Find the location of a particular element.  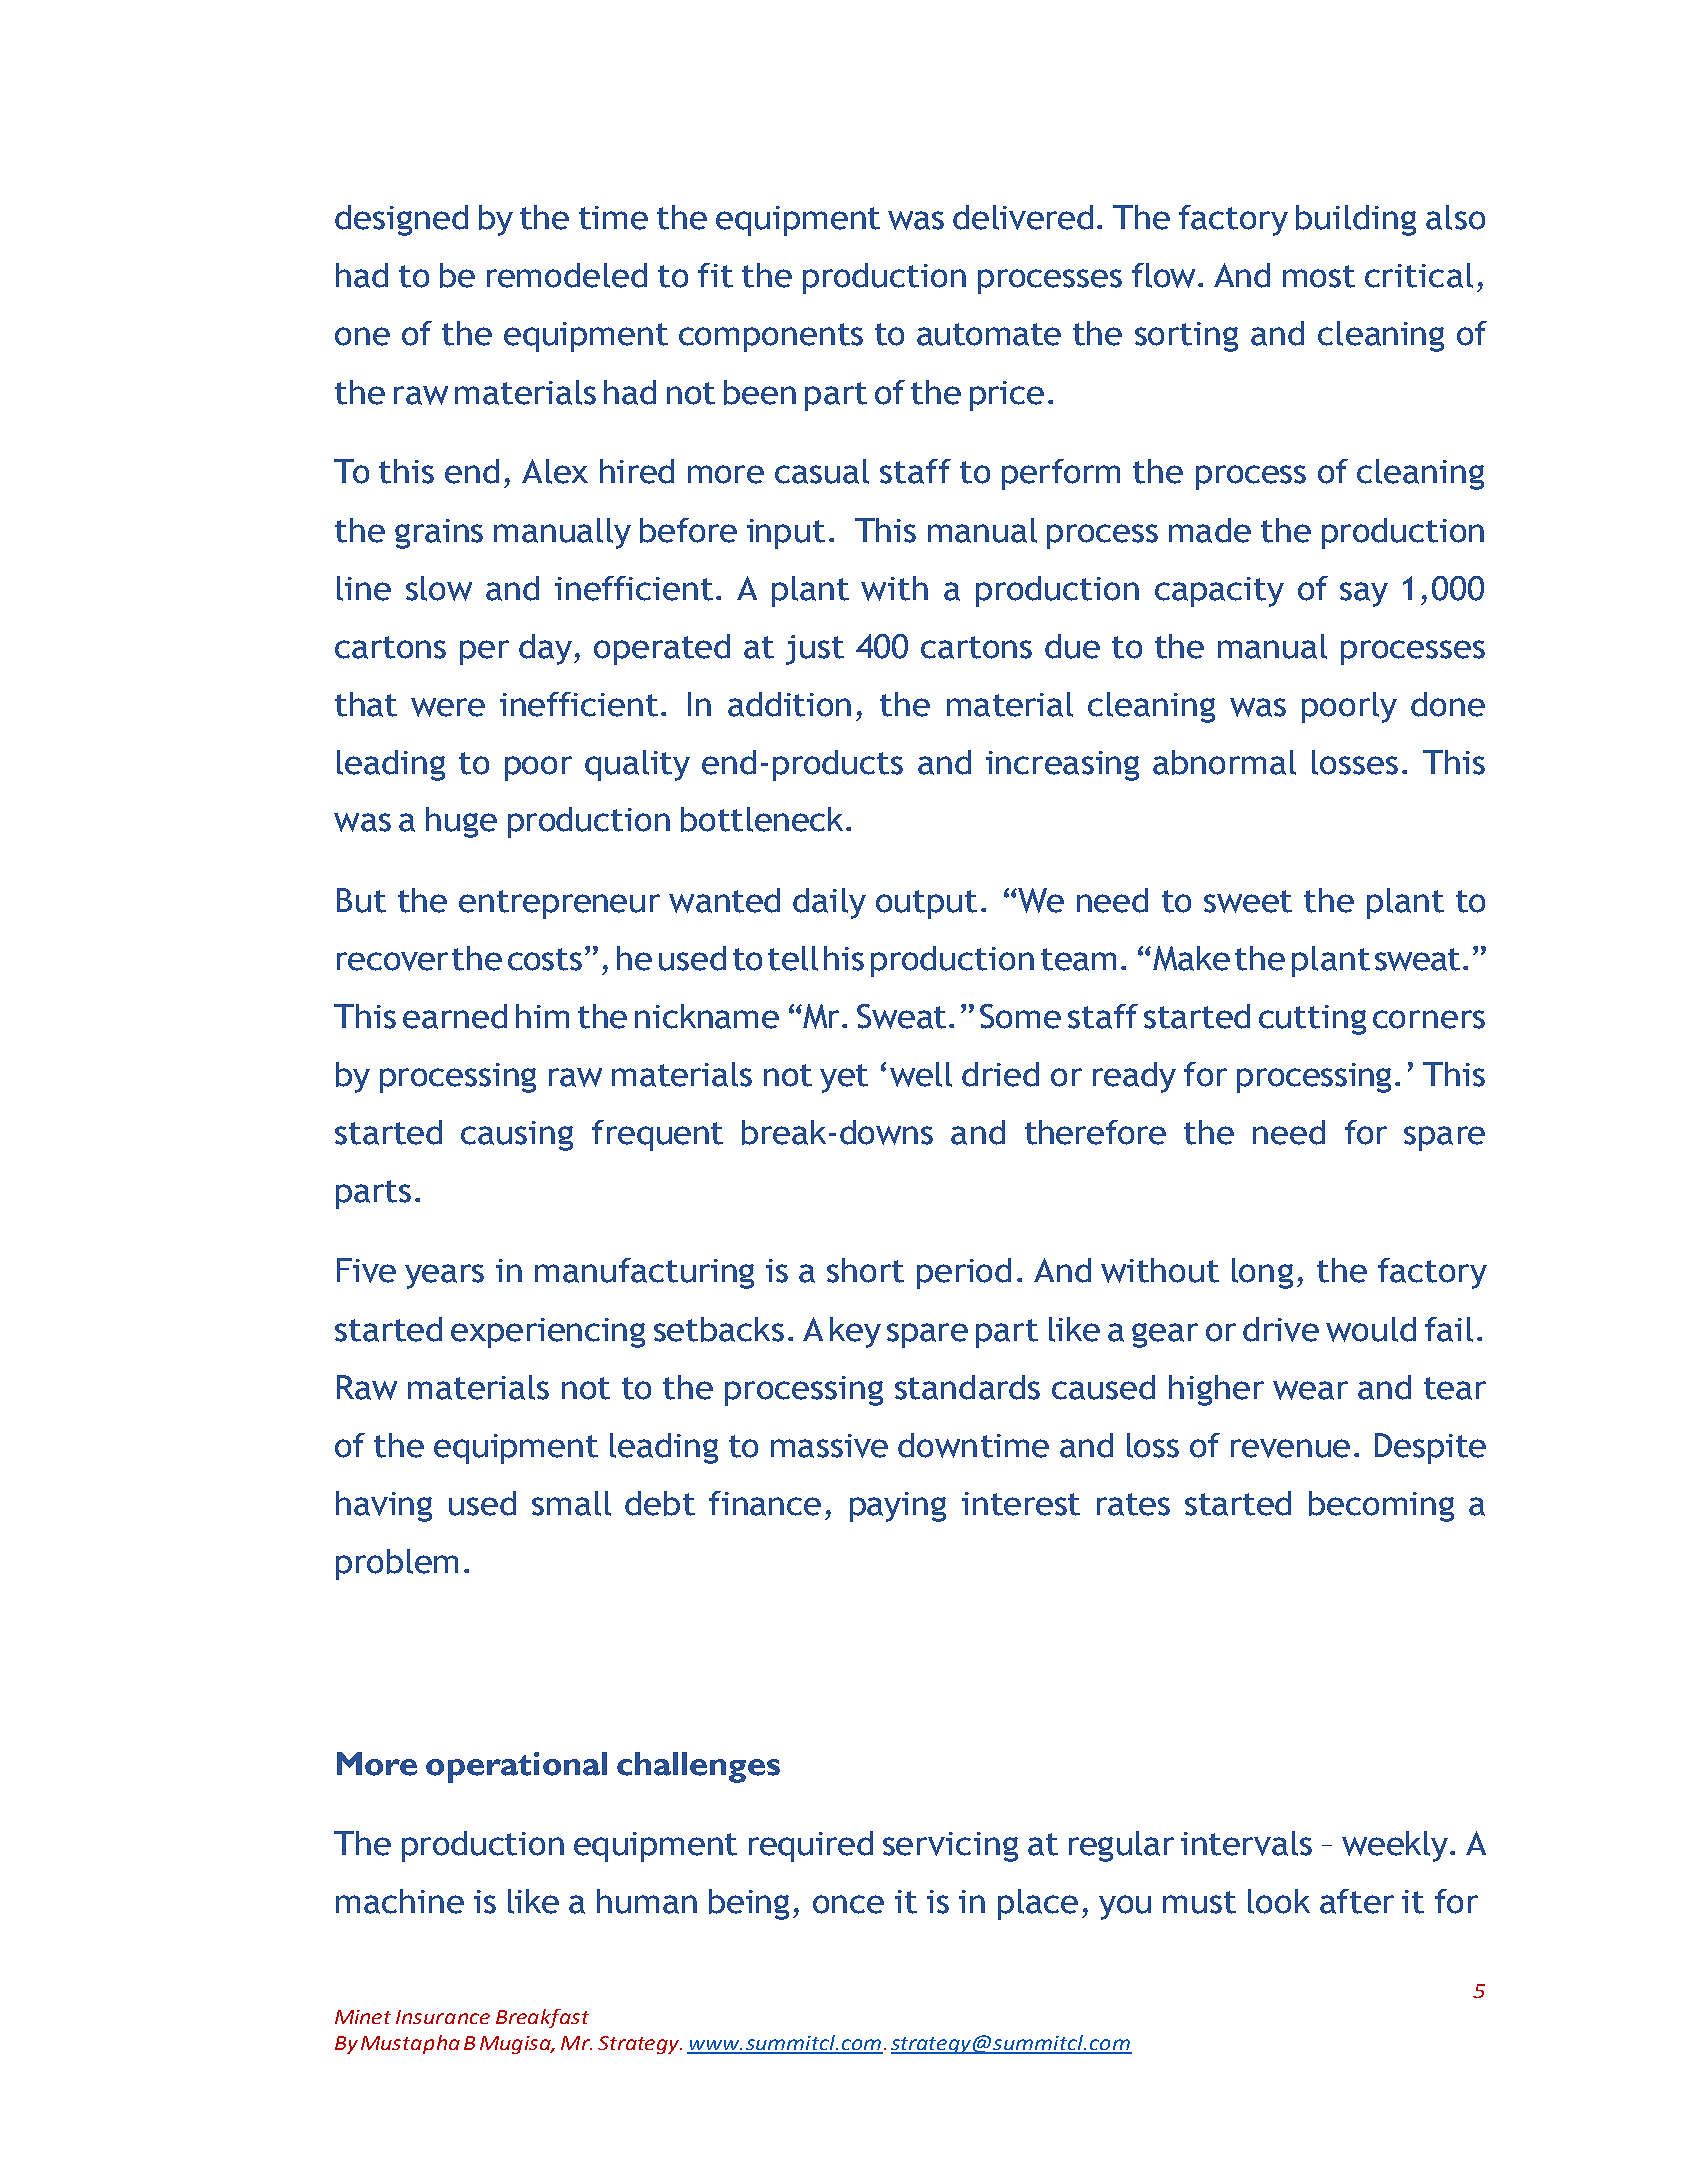

were is located at coordinates (448, 707).
